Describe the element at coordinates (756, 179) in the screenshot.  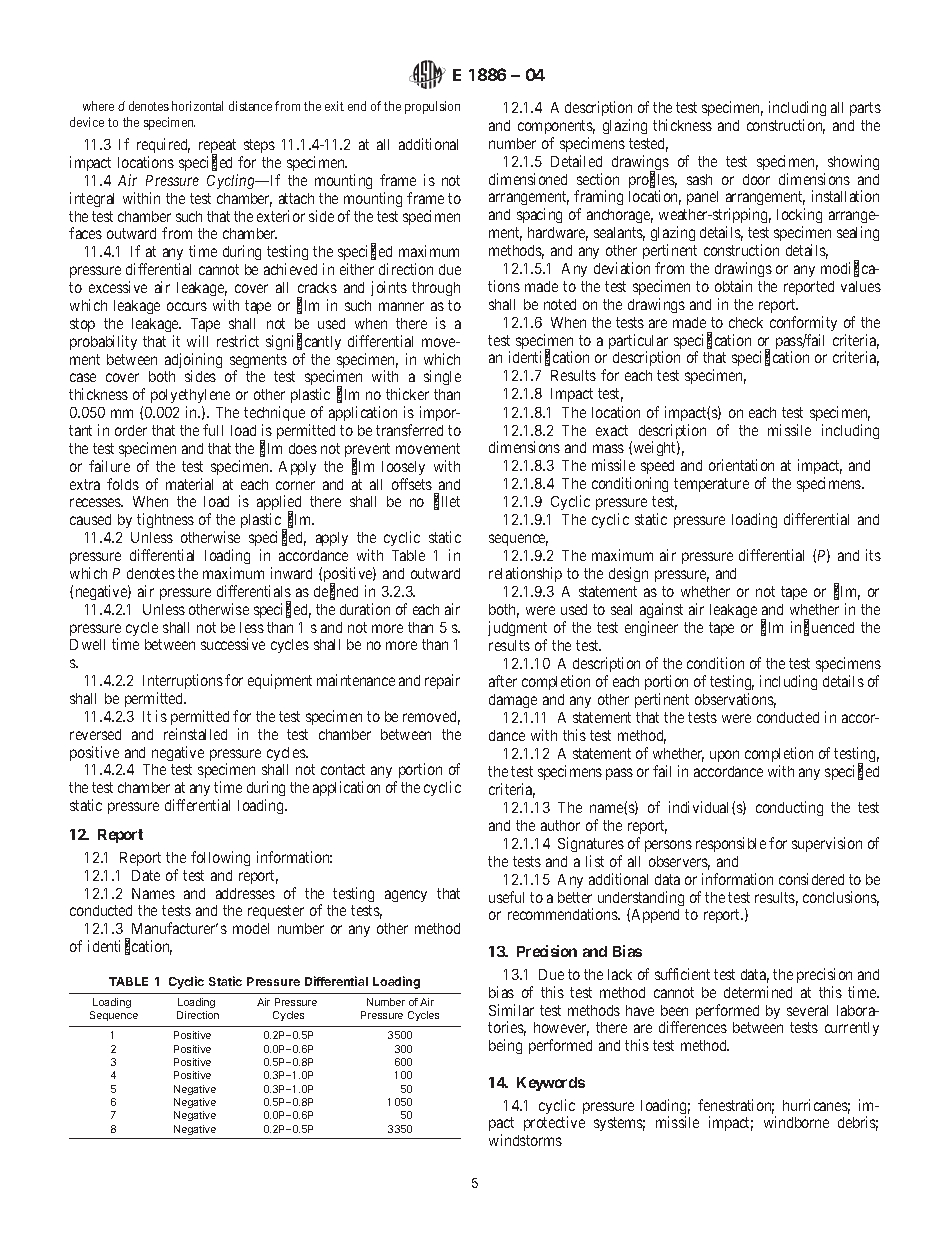
I see `door` at that location.
